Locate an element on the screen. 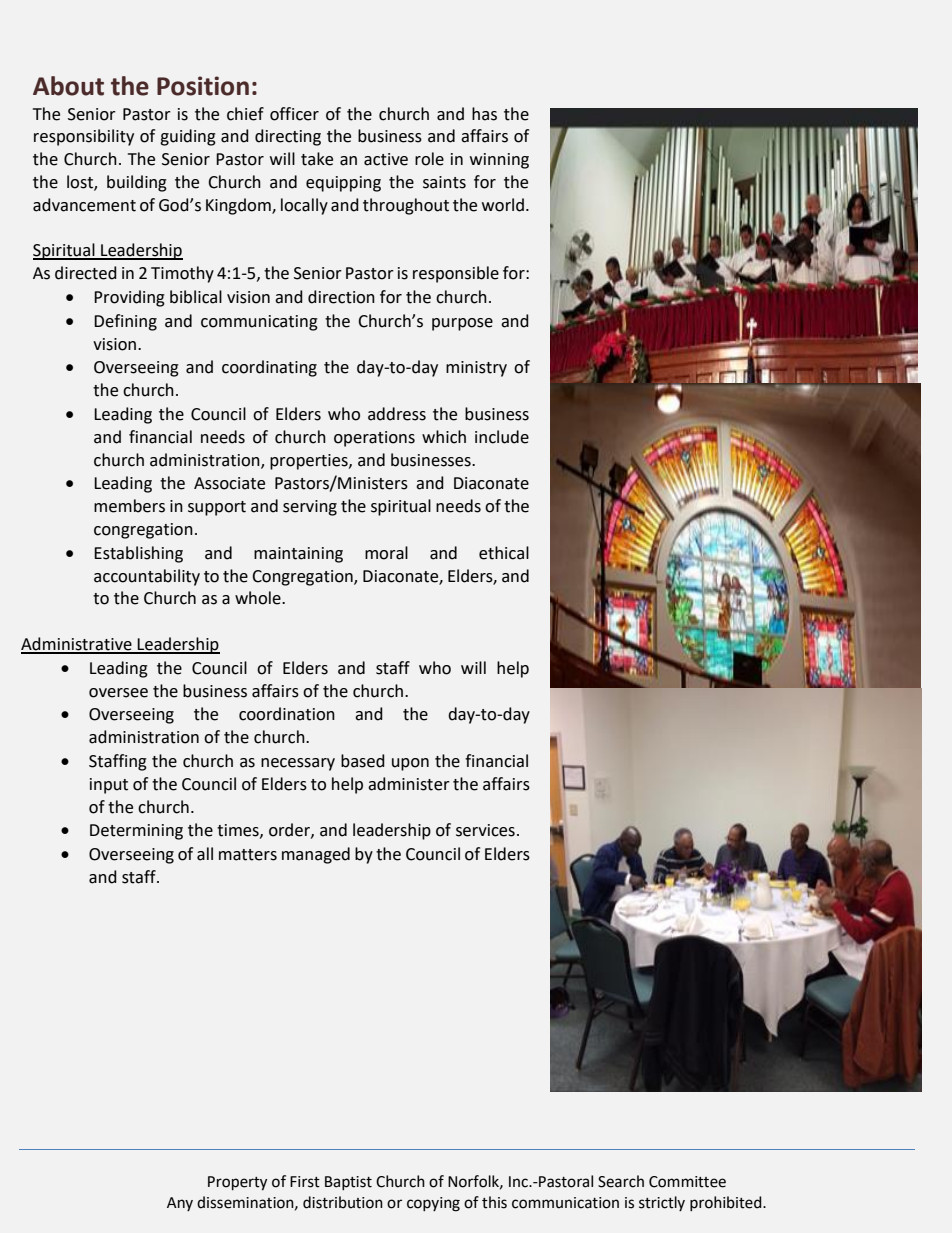  managed is located at coordinates (316, 855).
